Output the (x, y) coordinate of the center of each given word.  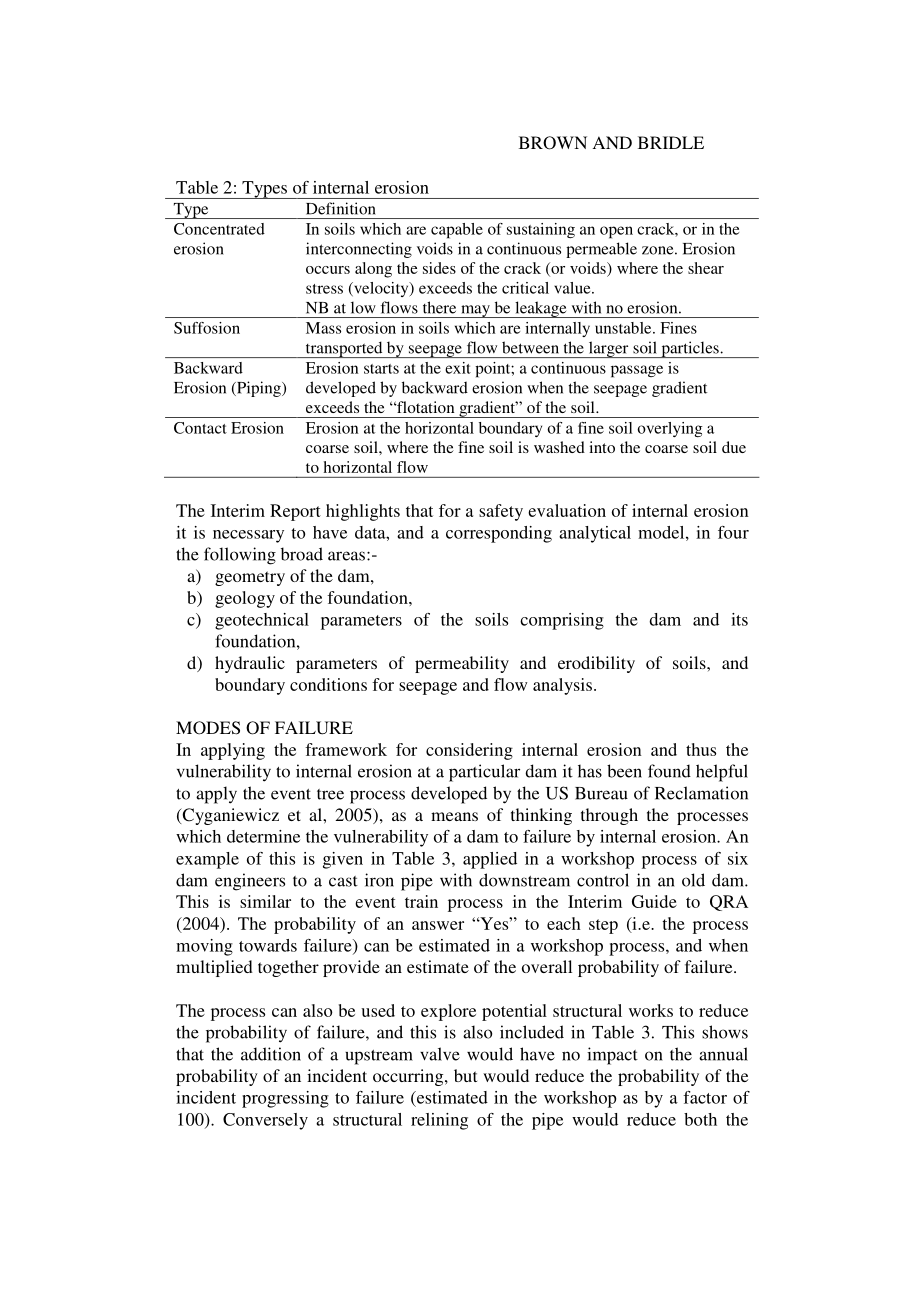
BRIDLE (671, 142)
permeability (462, 664)
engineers (250, 882)
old (693, 880)
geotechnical (262, 621)
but (465, 1075)
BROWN (553, 143)
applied (490, 860)
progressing (285, 1099)
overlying (670, 429)
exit (458, 368)
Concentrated (219, 229)
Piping (259, 389)
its (739, 619)
